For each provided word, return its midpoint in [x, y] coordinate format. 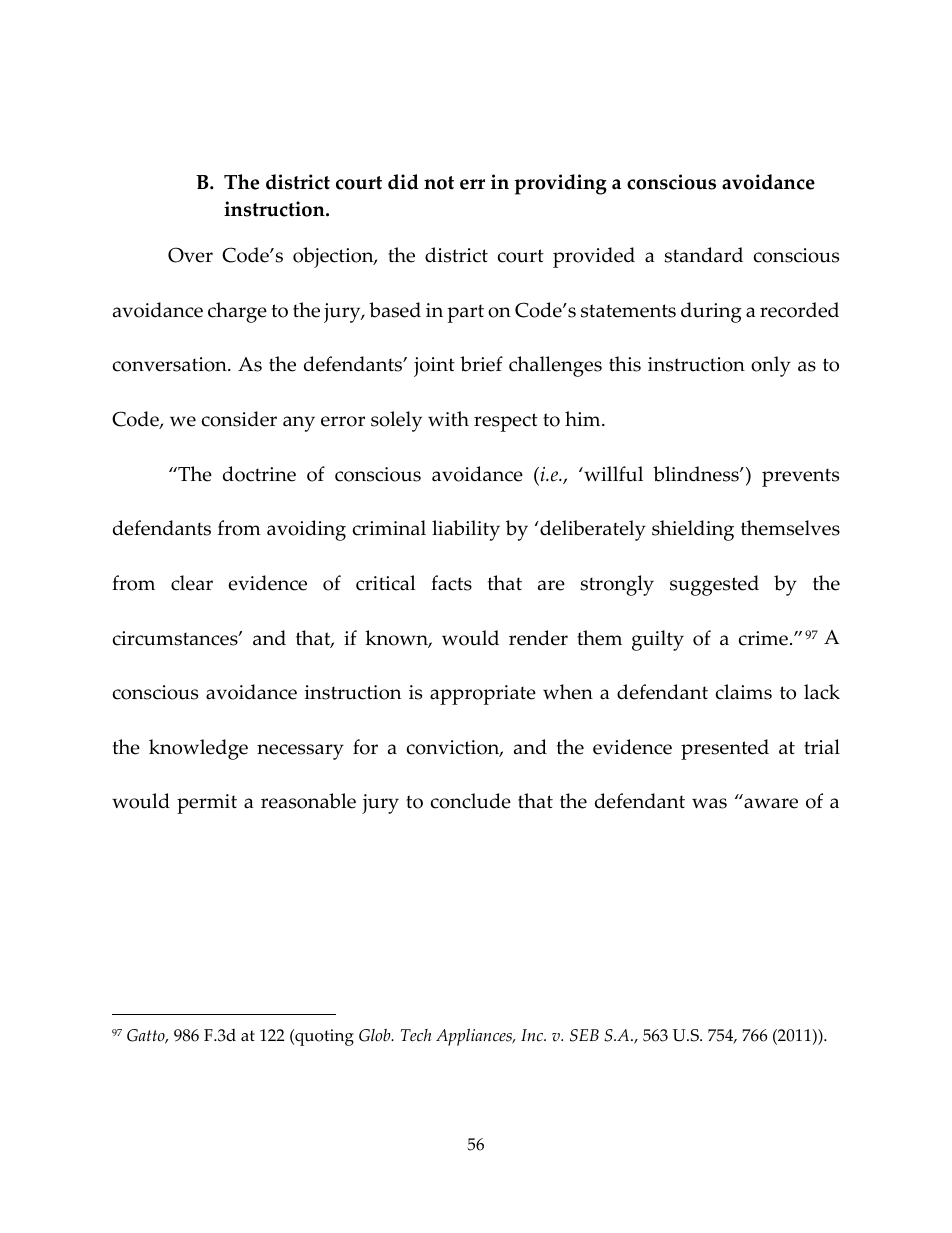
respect [506, 422]
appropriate [483, 695]
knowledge [198, 749]
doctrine [259, 474]
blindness [697, 474]
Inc [533, 1035]
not [439, 183]
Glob [376, 1035]
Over [190, 255]
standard [703, 255]
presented [725, 749]
